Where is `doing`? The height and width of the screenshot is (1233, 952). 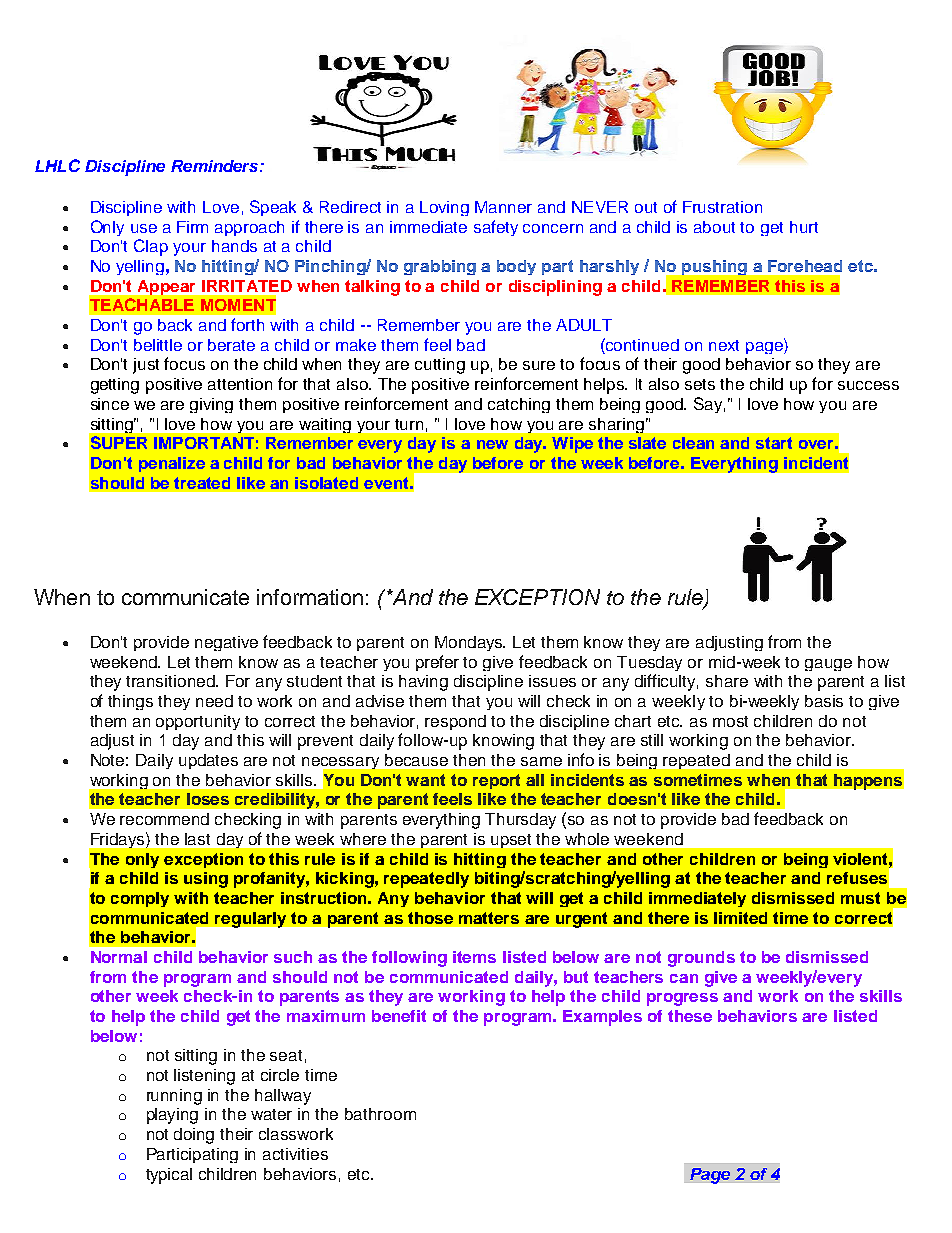
doing is located at coordinates (194, 1136).
